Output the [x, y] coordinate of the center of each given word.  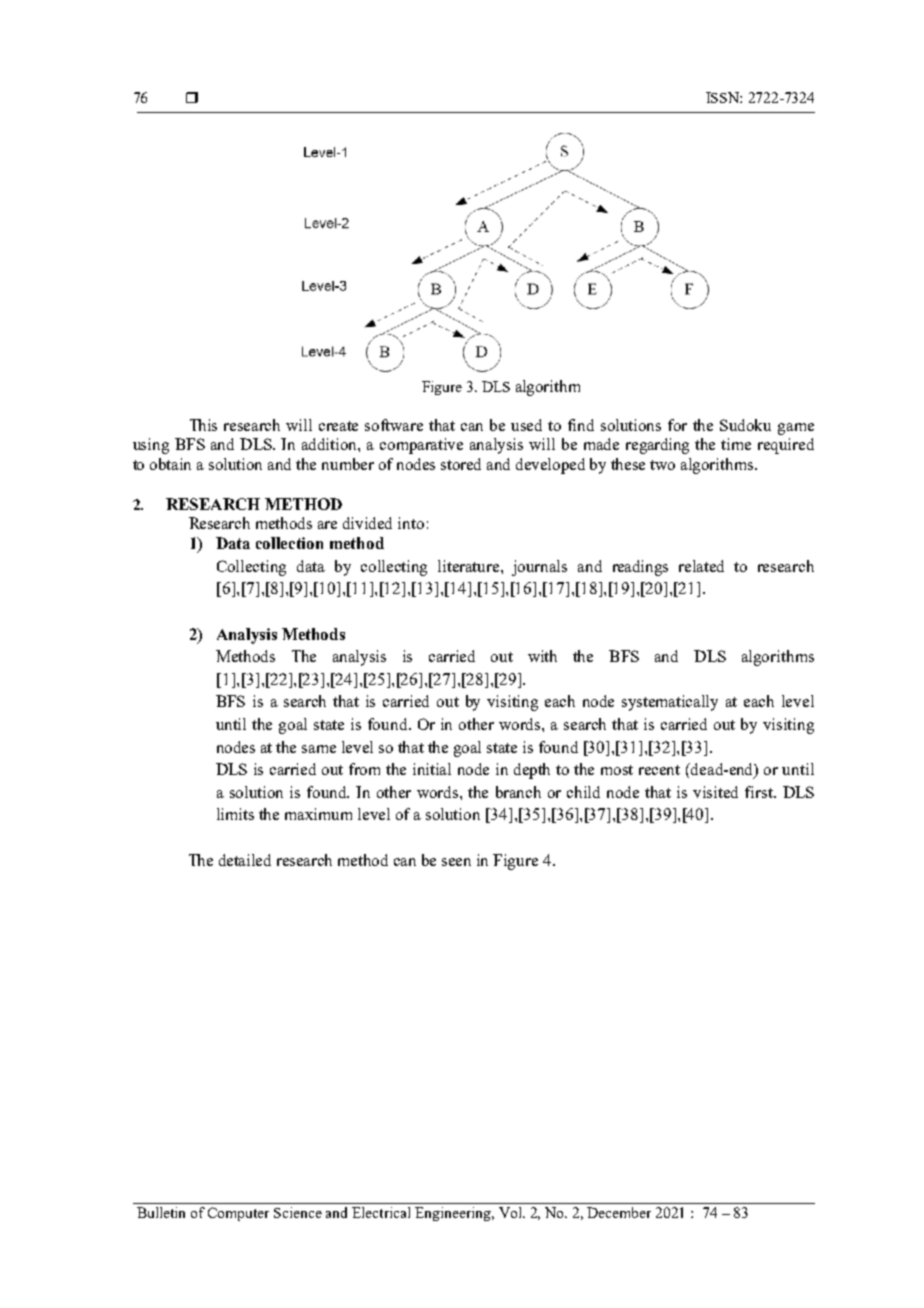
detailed [245, 860]
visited [715, 792]
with [542, 656]
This [203, 425]
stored [461, 464]
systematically [670, 703]
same [319, 749]
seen [456, 862]
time [736, 444]
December [619, 1212]
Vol [511, 1212]
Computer [238, 1214]
